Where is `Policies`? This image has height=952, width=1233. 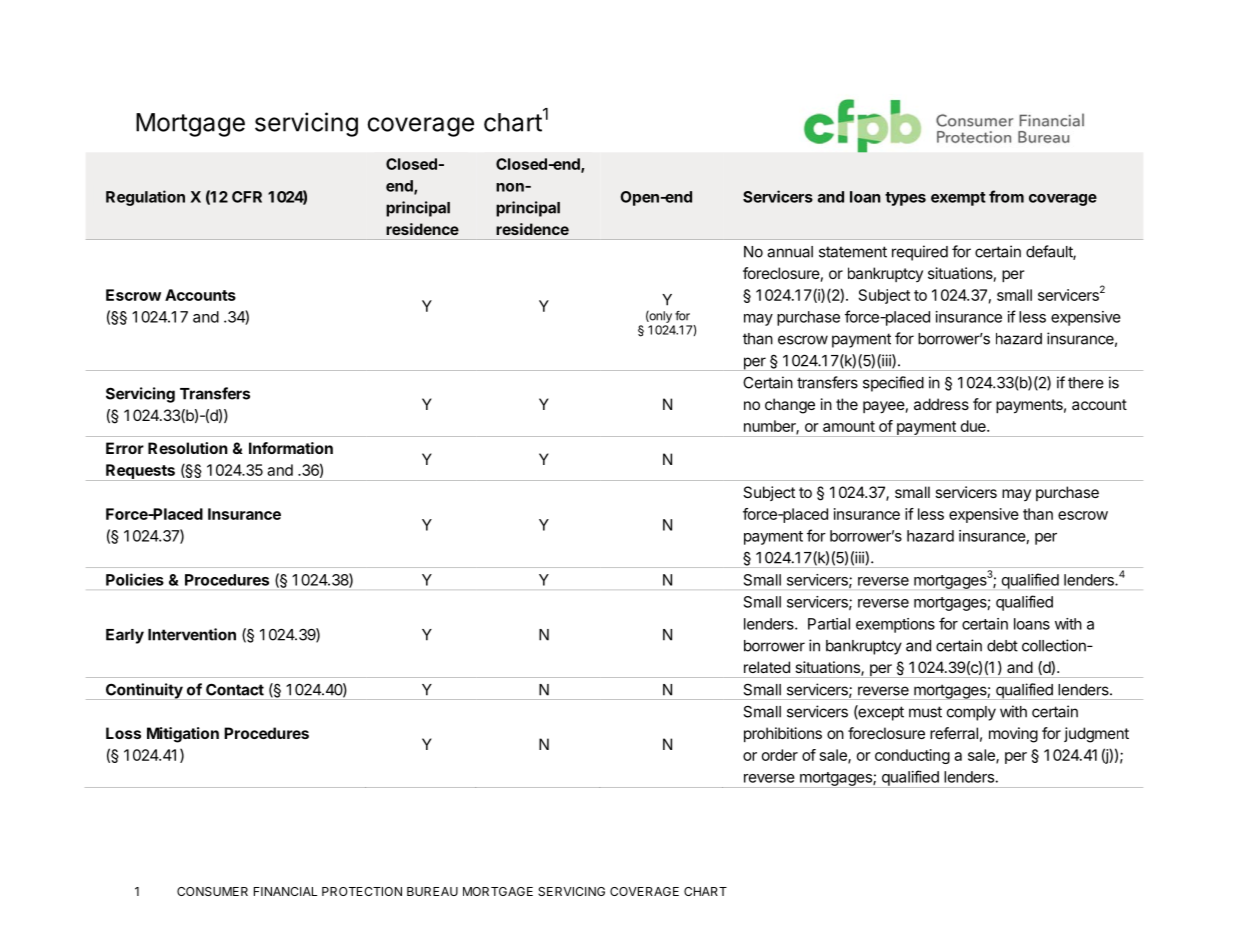
Policies is located at coordinates (135, 579).
